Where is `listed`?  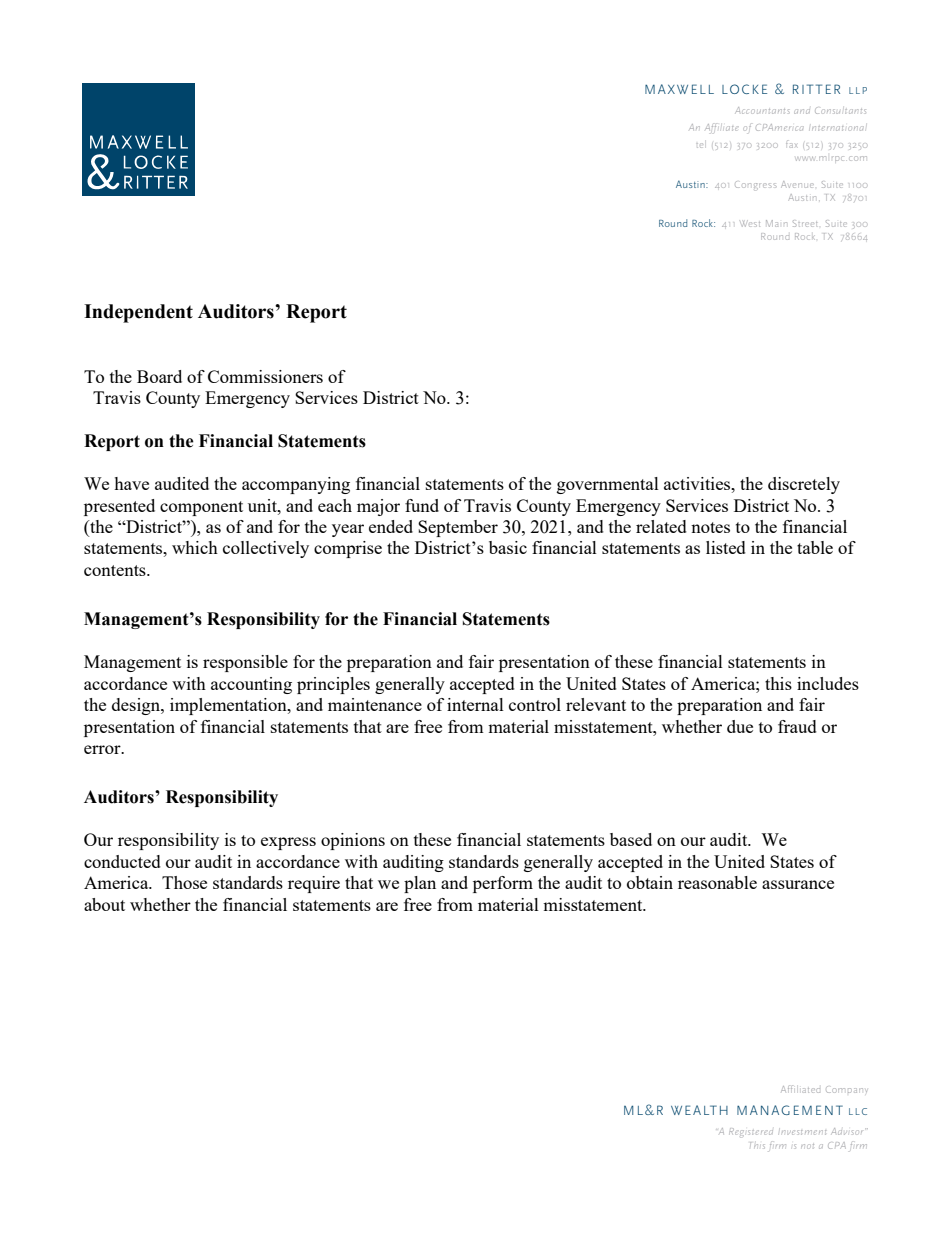 listed is located at coordinates (726, 547).
